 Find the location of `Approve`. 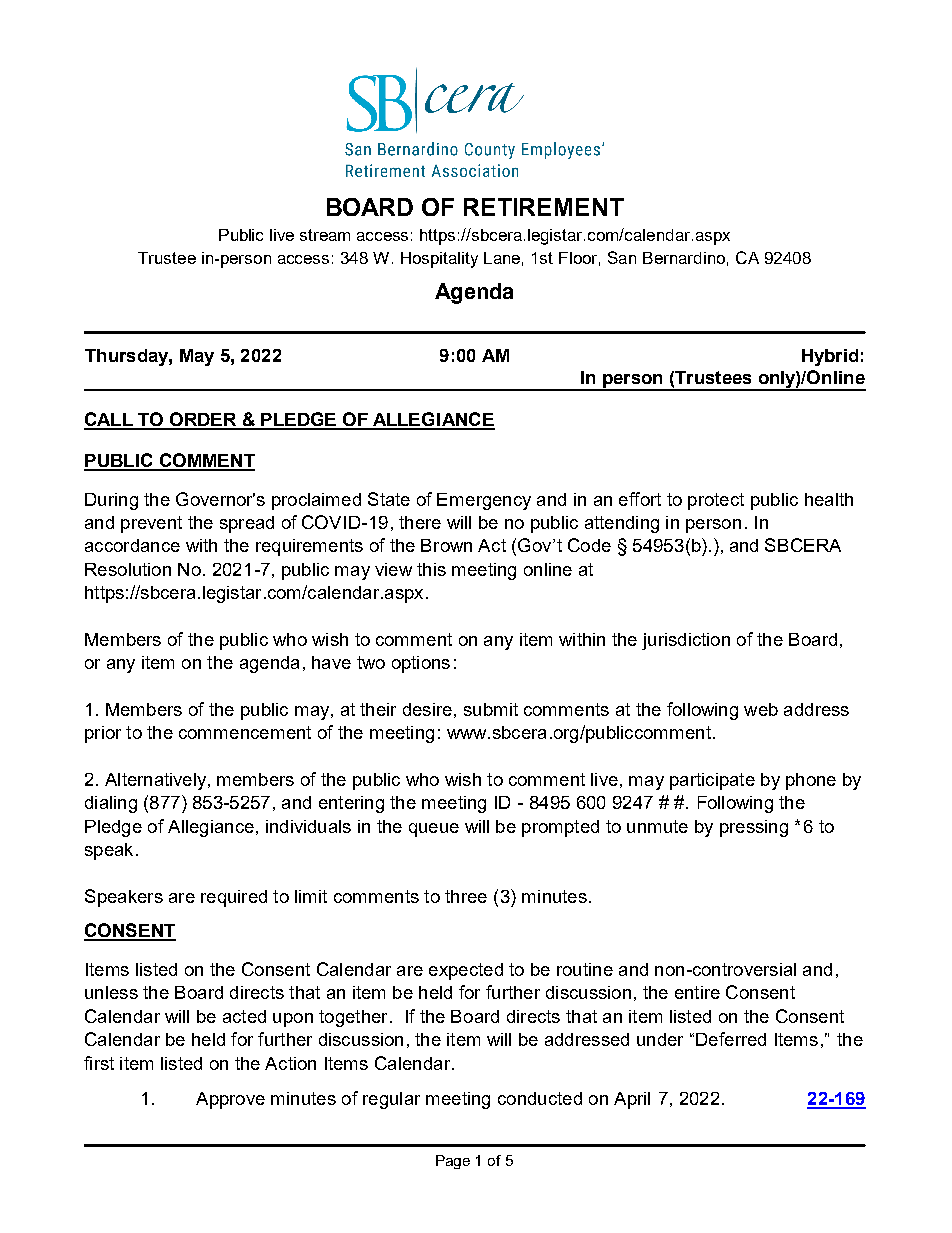

Approve is located at coordinates (230, 1100).
